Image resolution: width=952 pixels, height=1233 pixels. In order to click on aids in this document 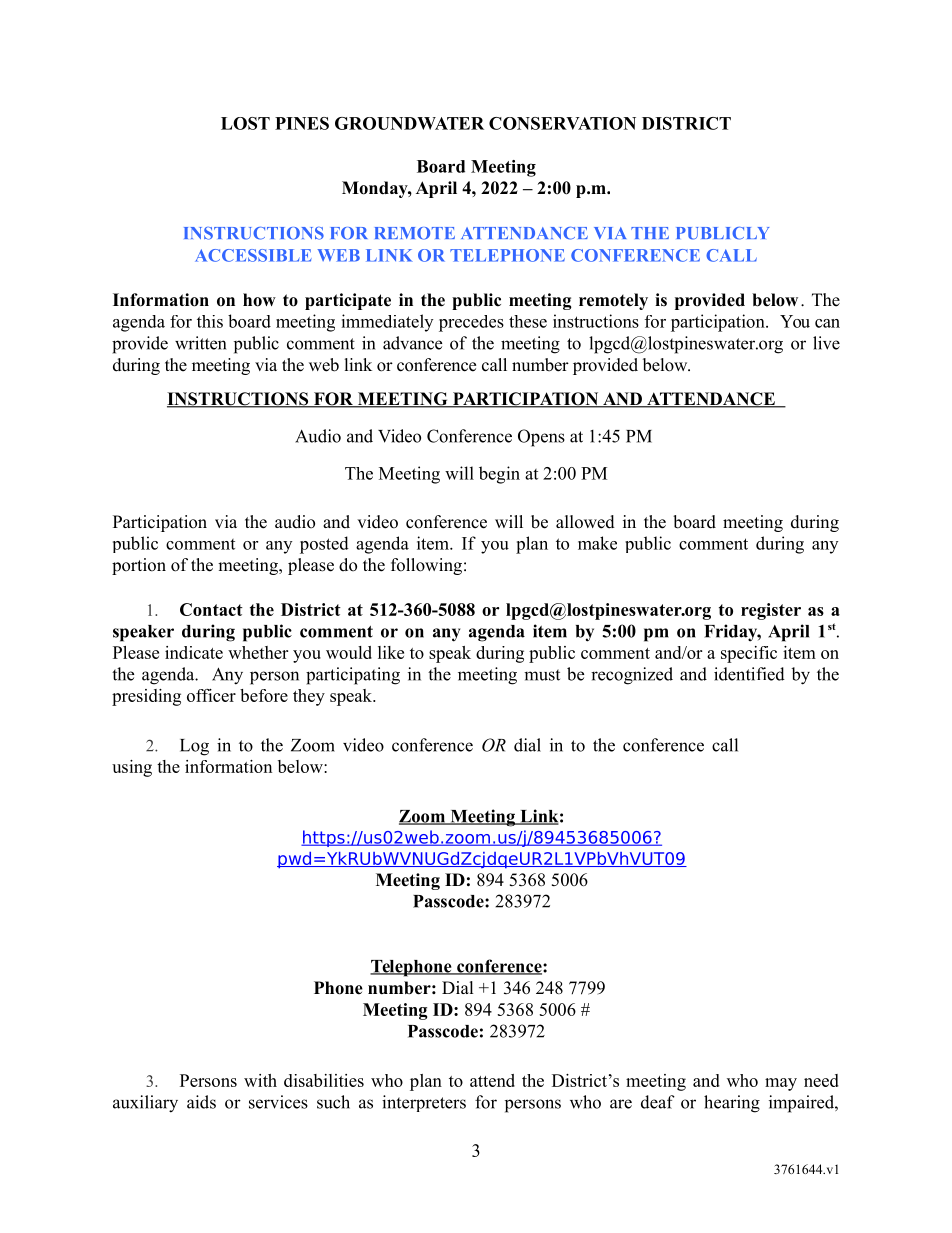, I will do `click(201, 1102)`.
